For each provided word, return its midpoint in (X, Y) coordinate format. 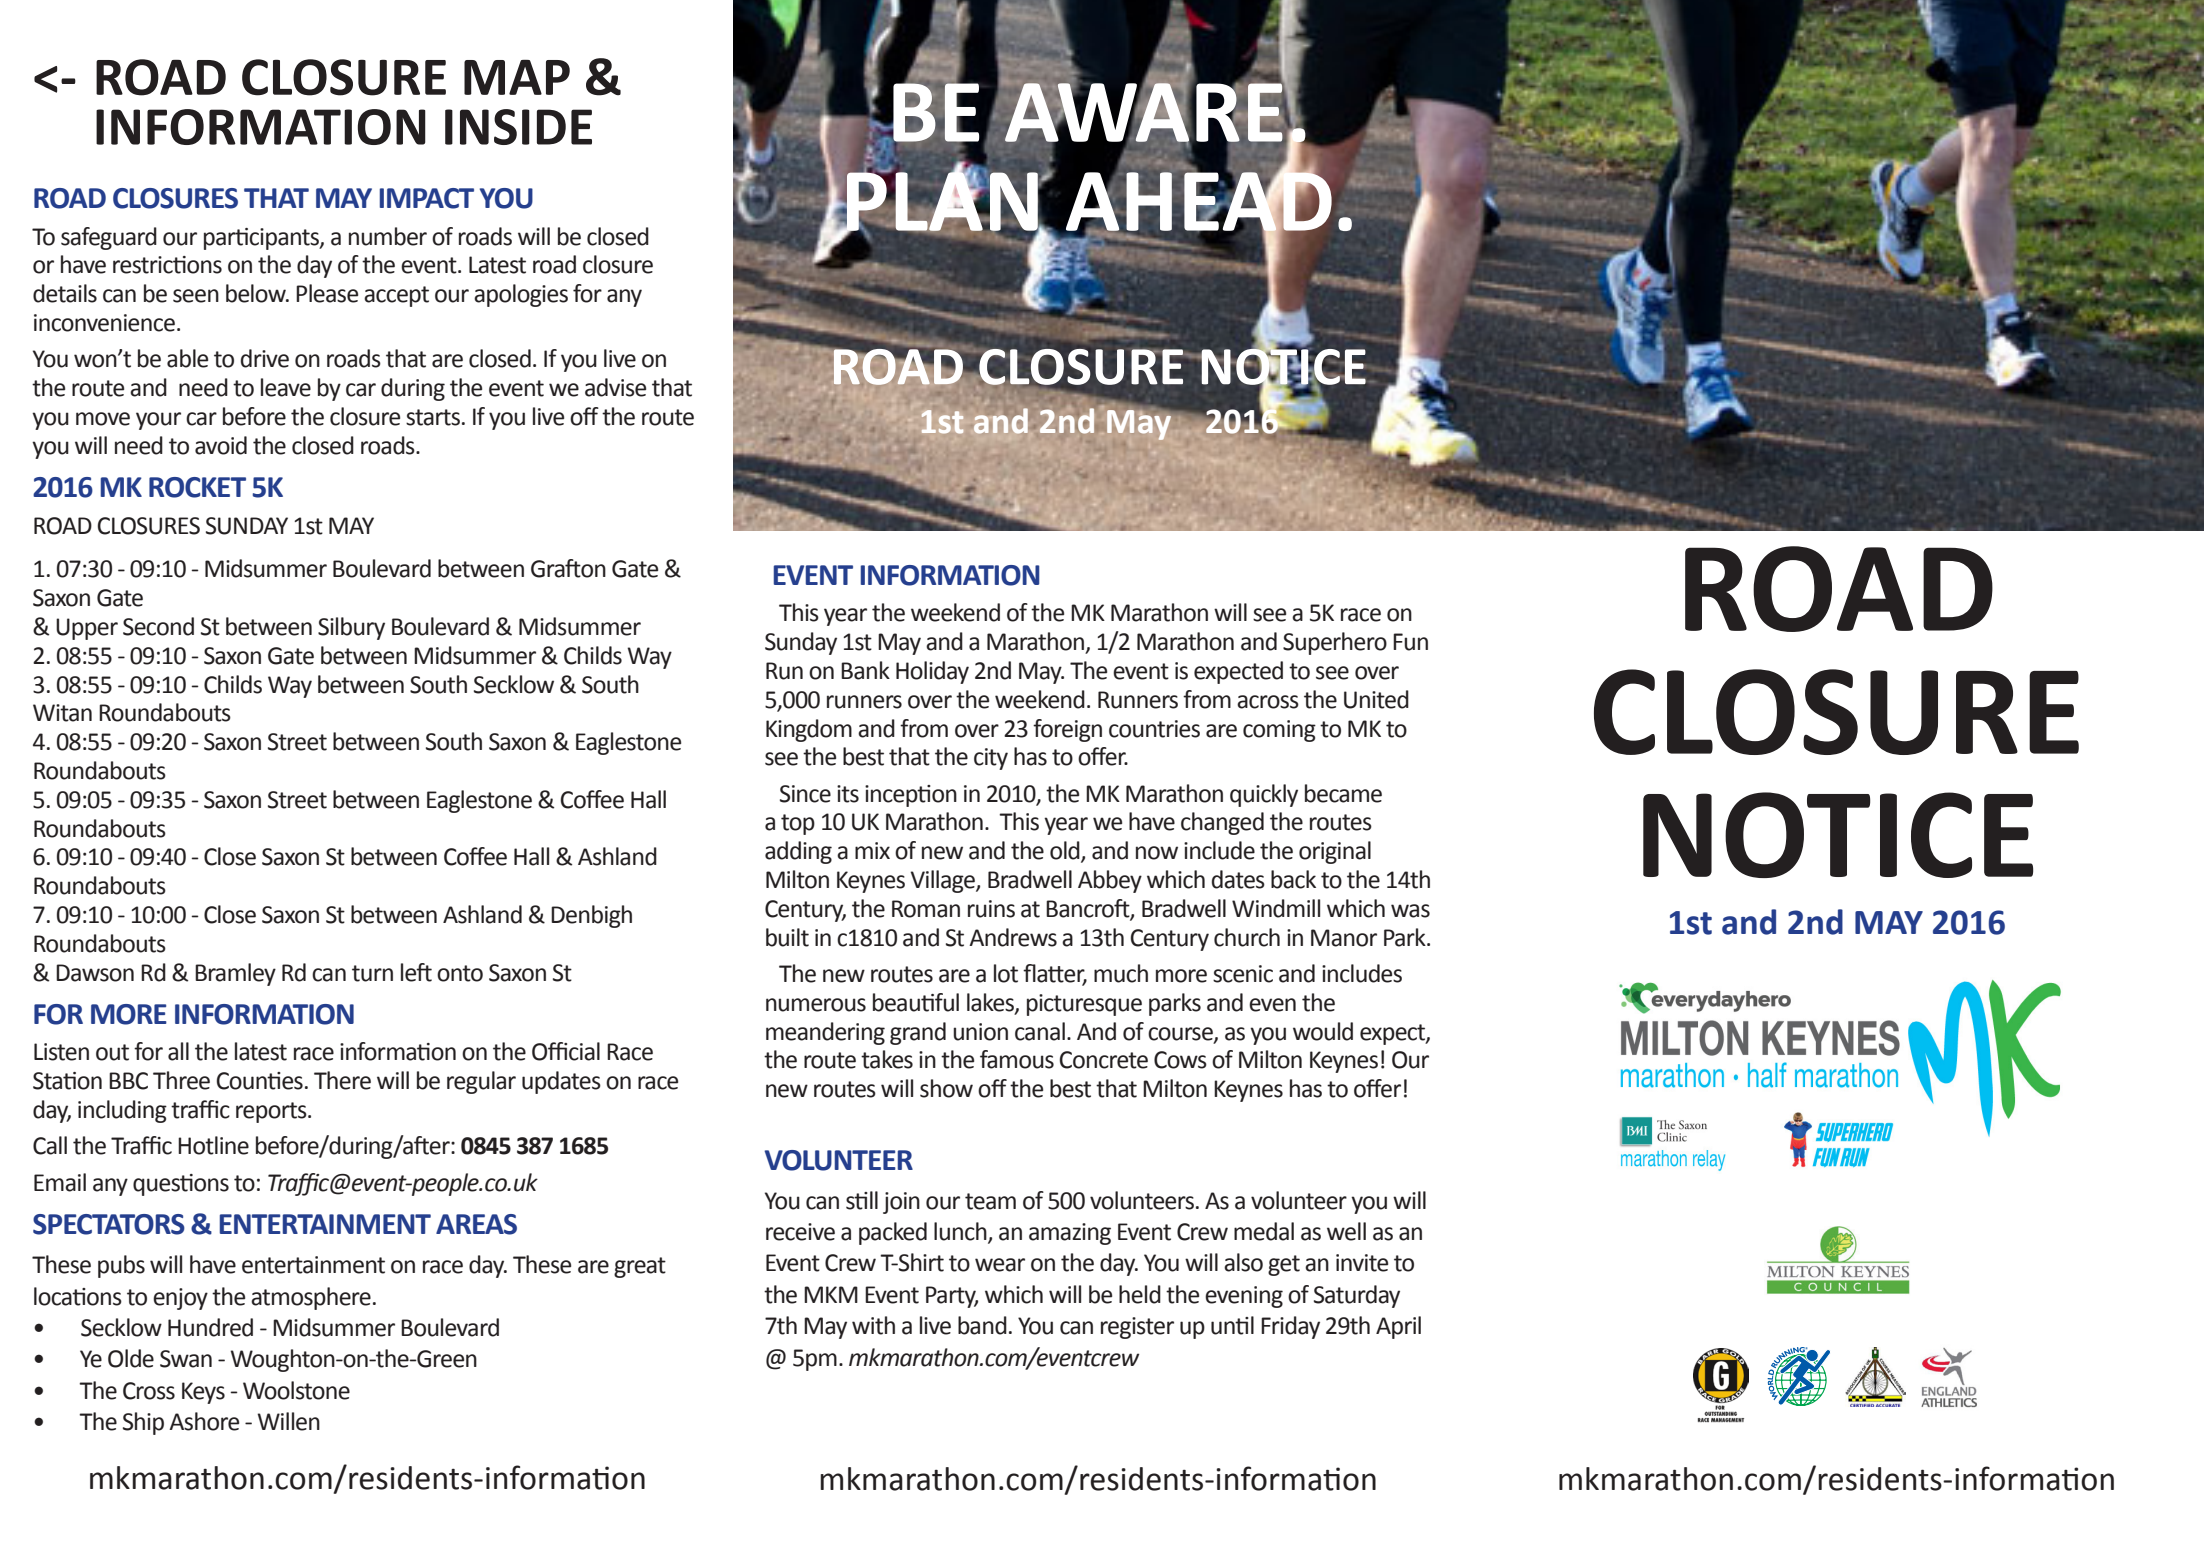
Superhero (1335, 643)
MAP (517, 77)
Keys (203, 1393)
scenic (1243, 974)
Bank (865, 670)
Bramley (235, 974)
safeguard (109, 238)
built (787, 937)
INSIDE (518, 127)
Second (158, 626)
